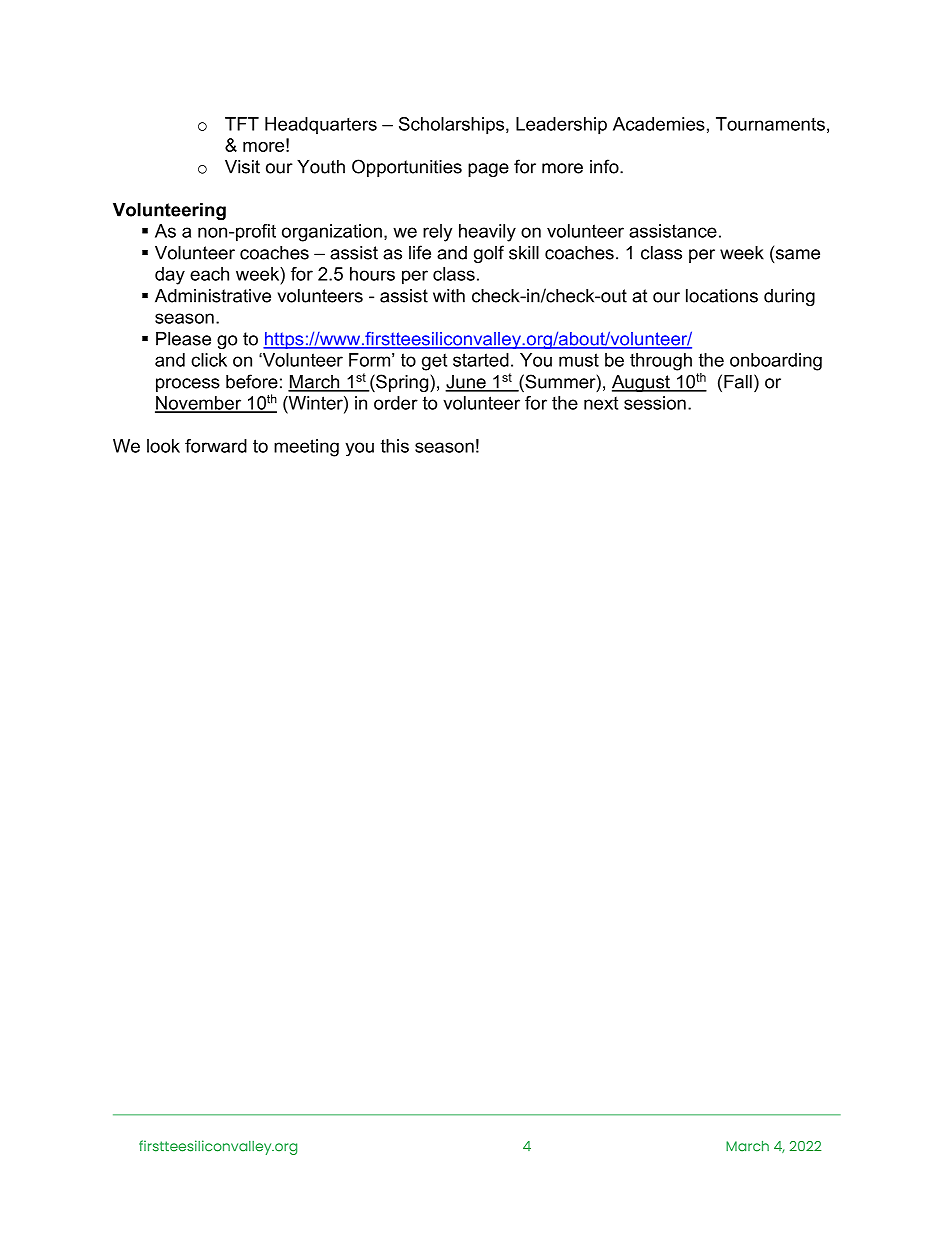 The width and height of the page is (952, 1233). What do you see at coordinates (242, 124) in the page?
I see `TFT` at bounding box center [242, 124].
